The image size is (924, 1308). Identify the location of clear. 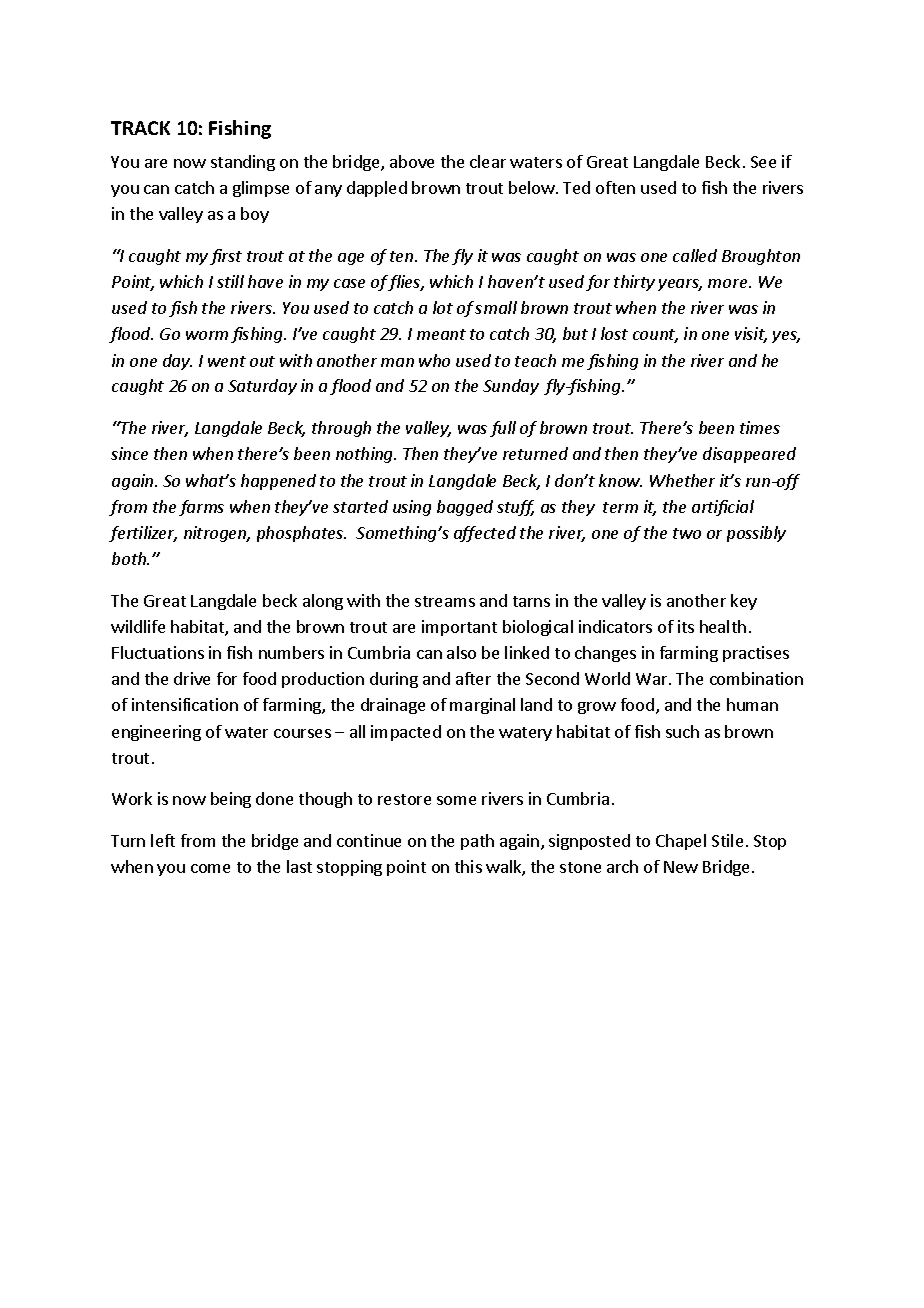
(488, 161).
